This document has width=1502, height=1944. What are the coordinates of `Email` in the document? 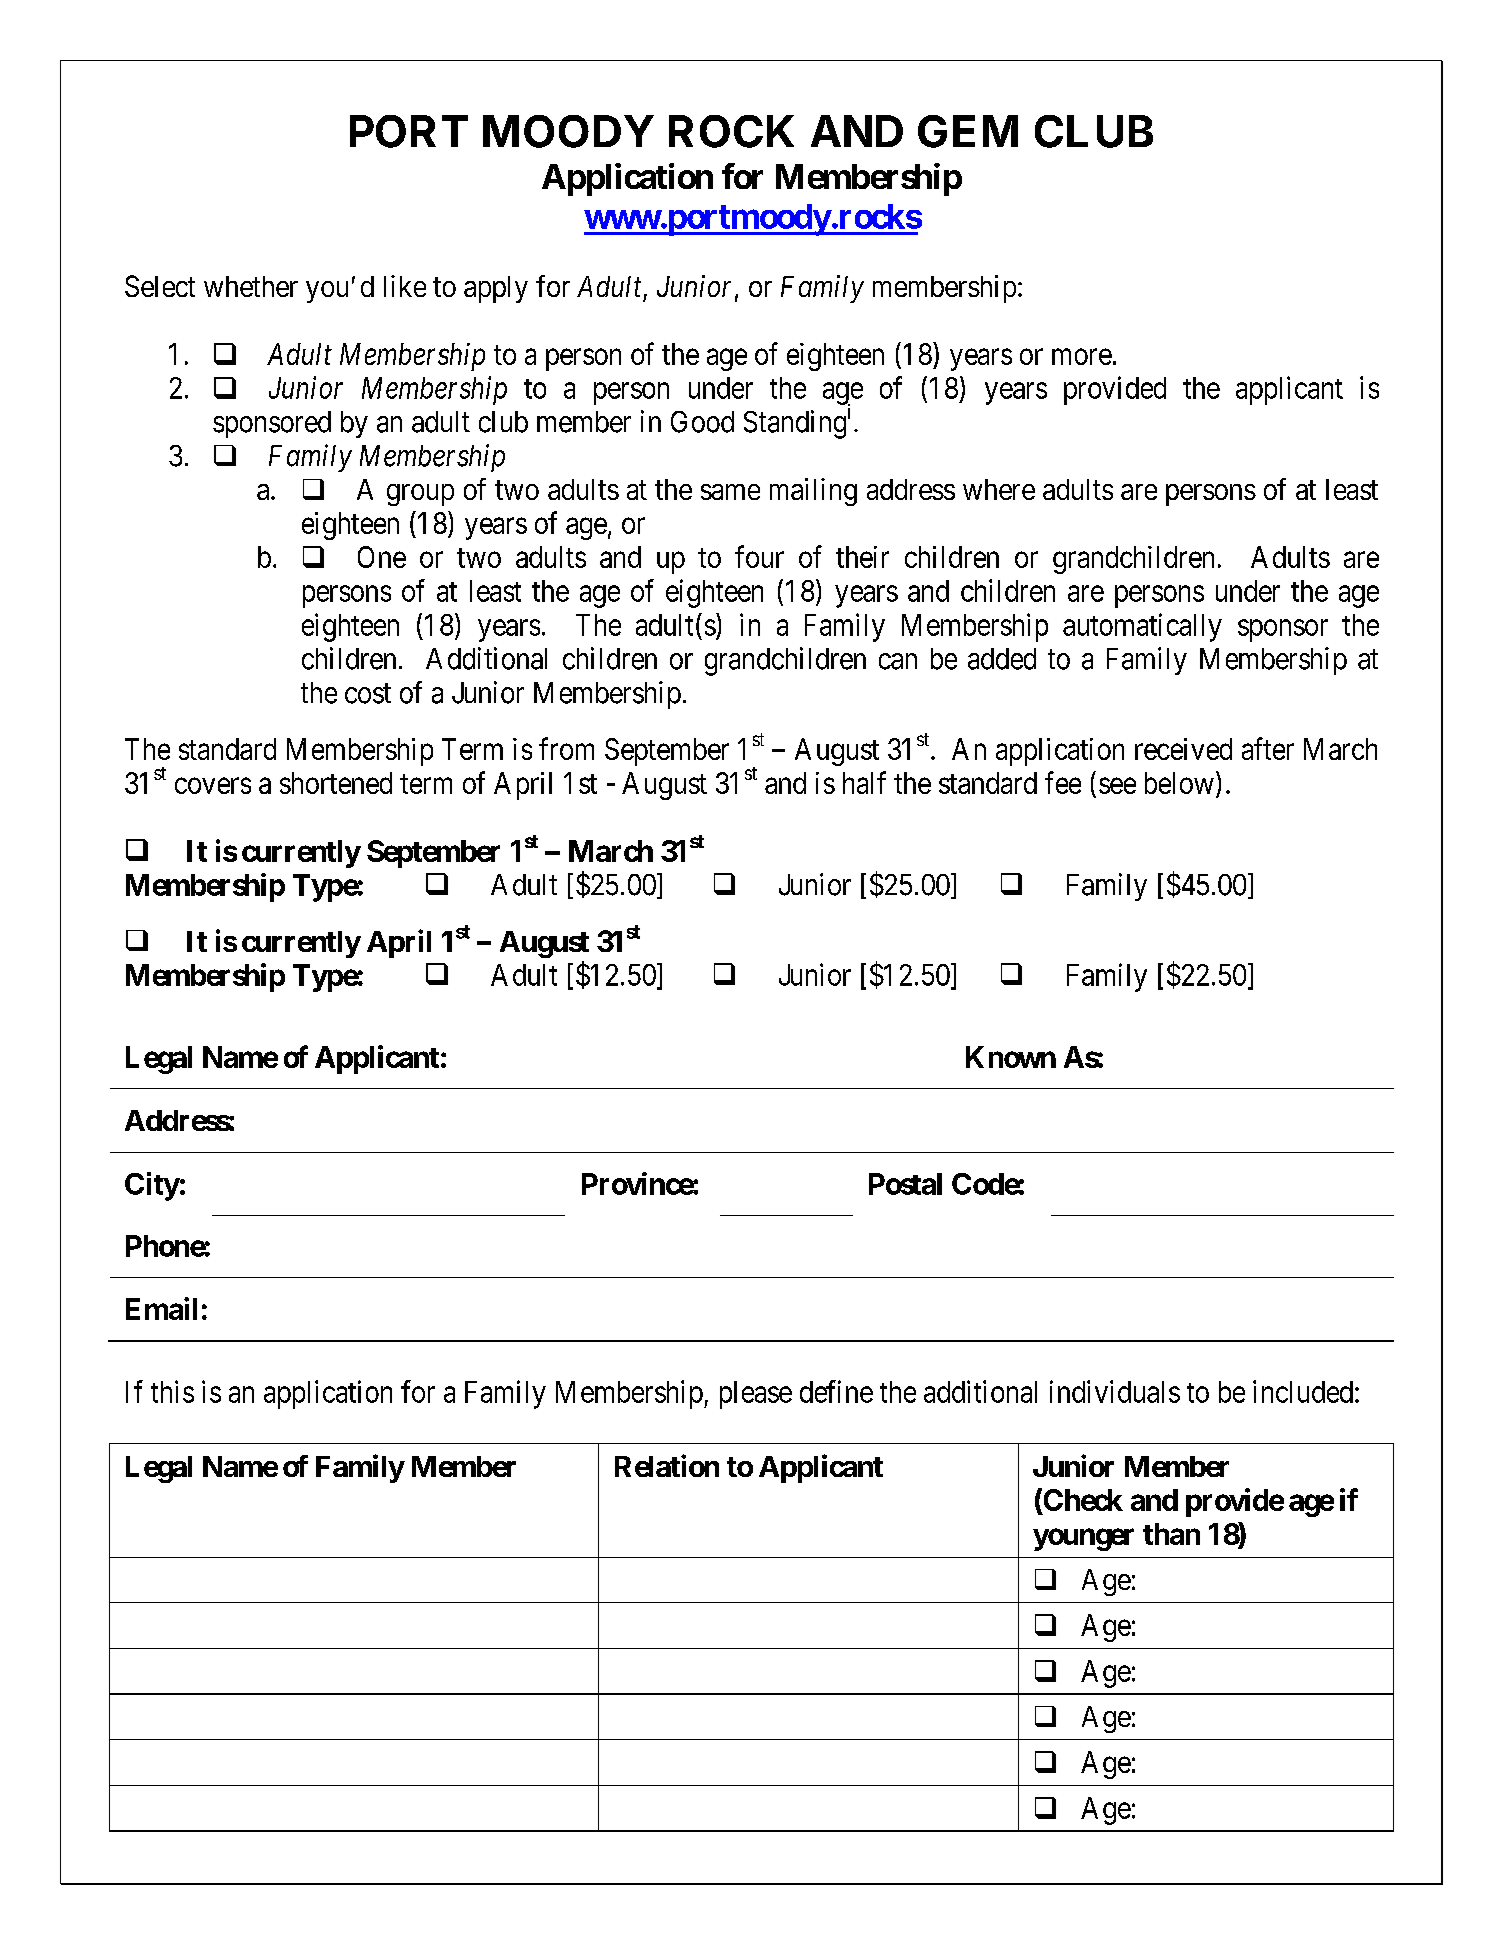 It's located at (161, 1308).
